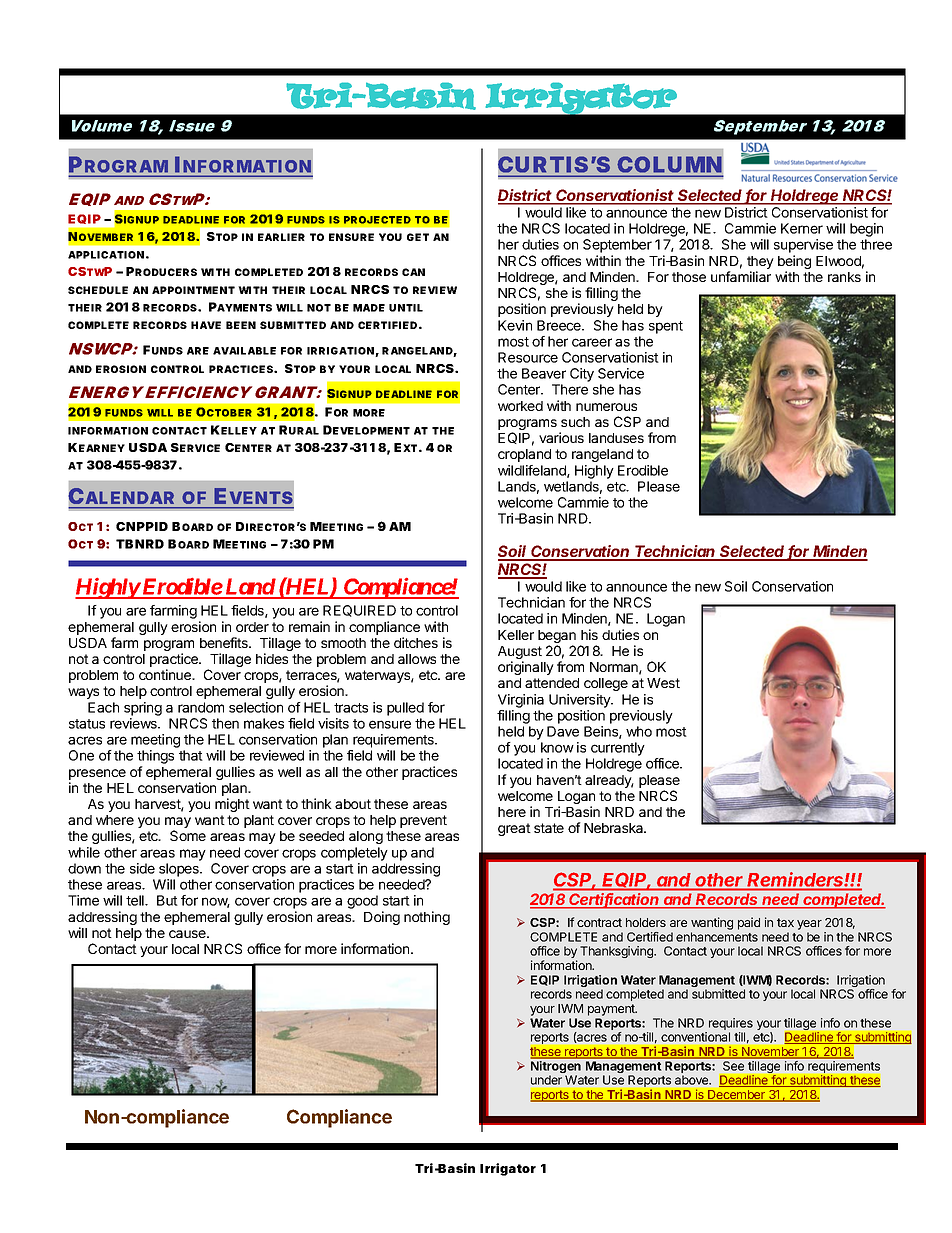  I want to click on under, so click(546, 1079).
